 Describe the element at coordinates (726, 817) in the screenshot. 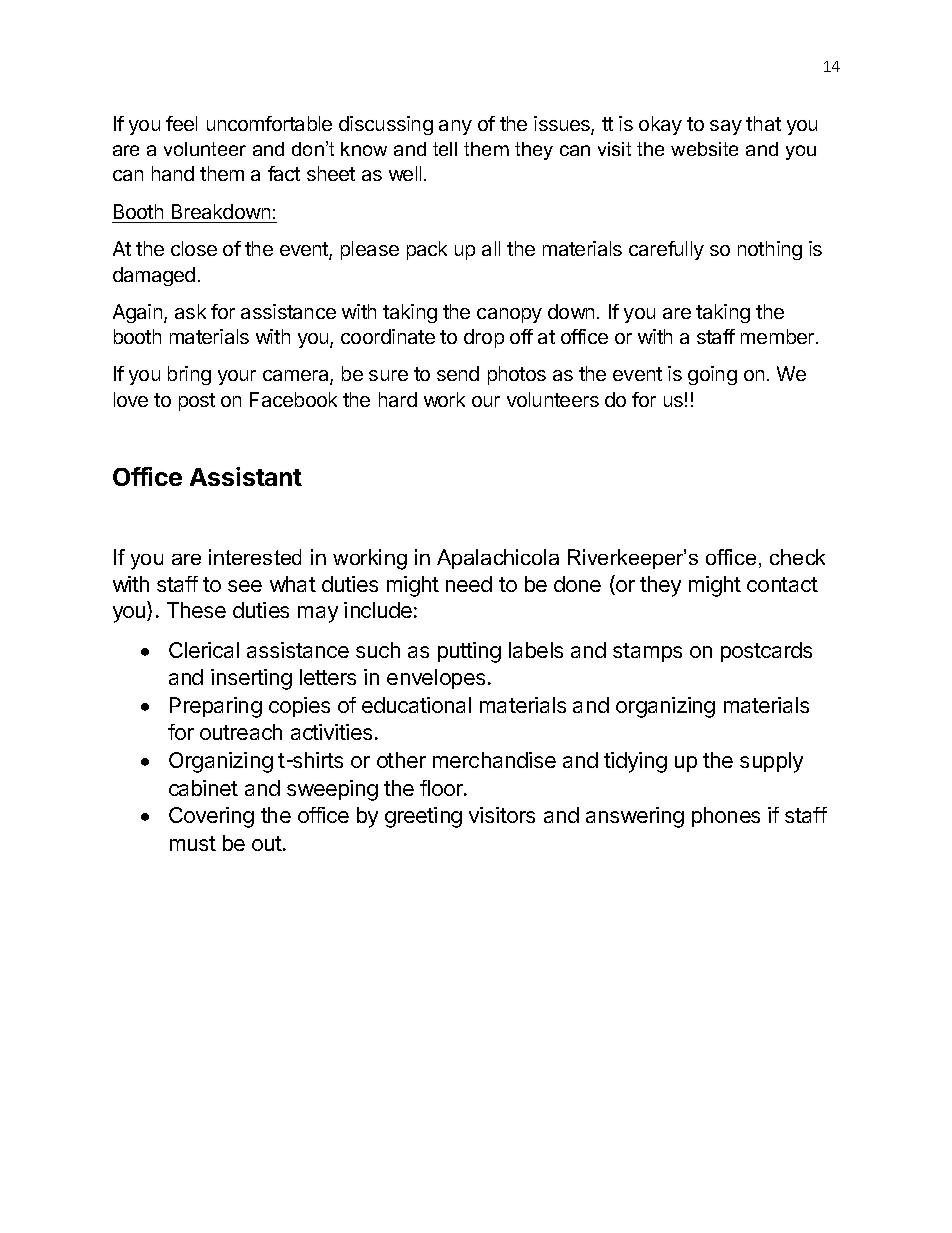

I see `phones` at that location.
